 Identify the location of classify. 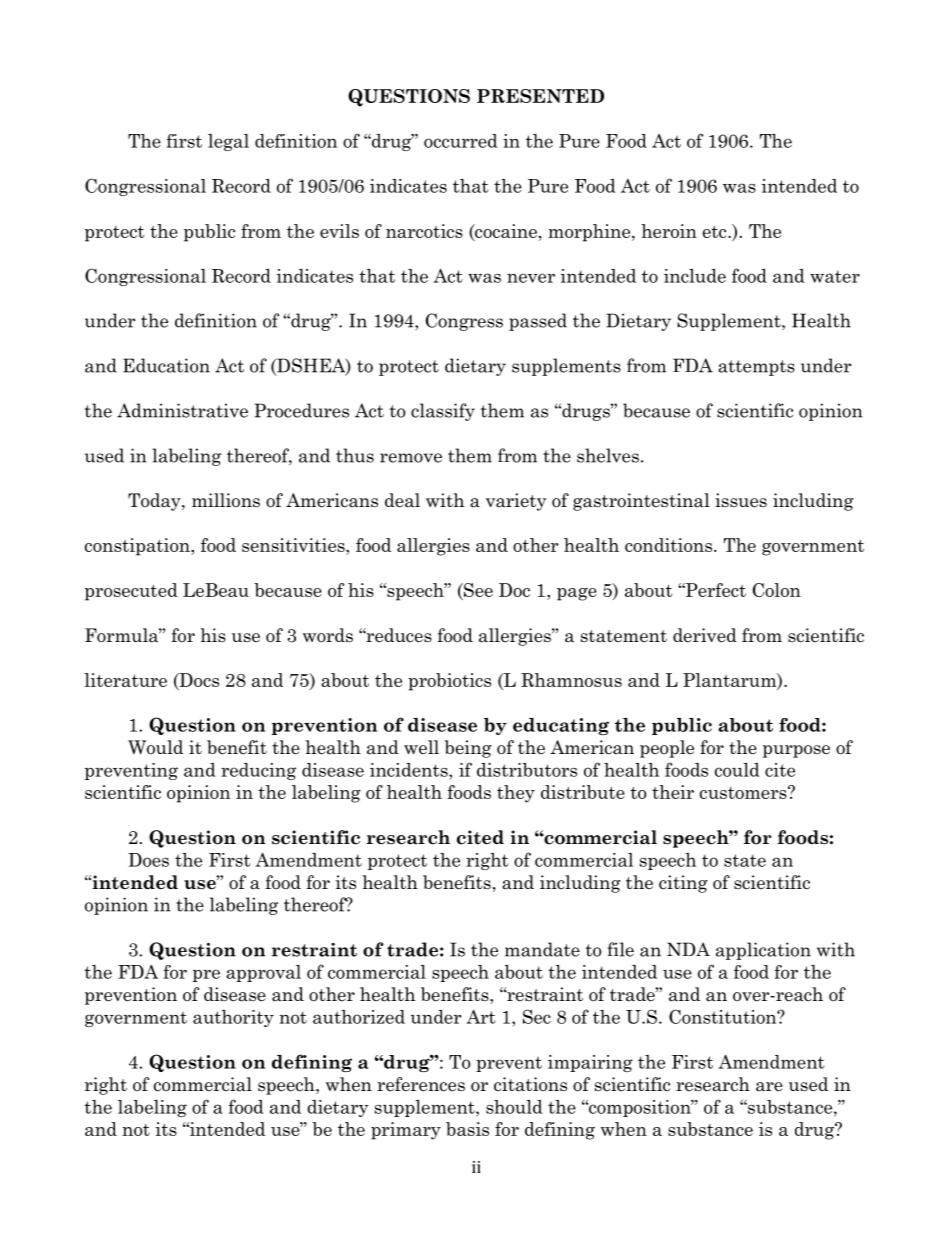
(443, 412).
